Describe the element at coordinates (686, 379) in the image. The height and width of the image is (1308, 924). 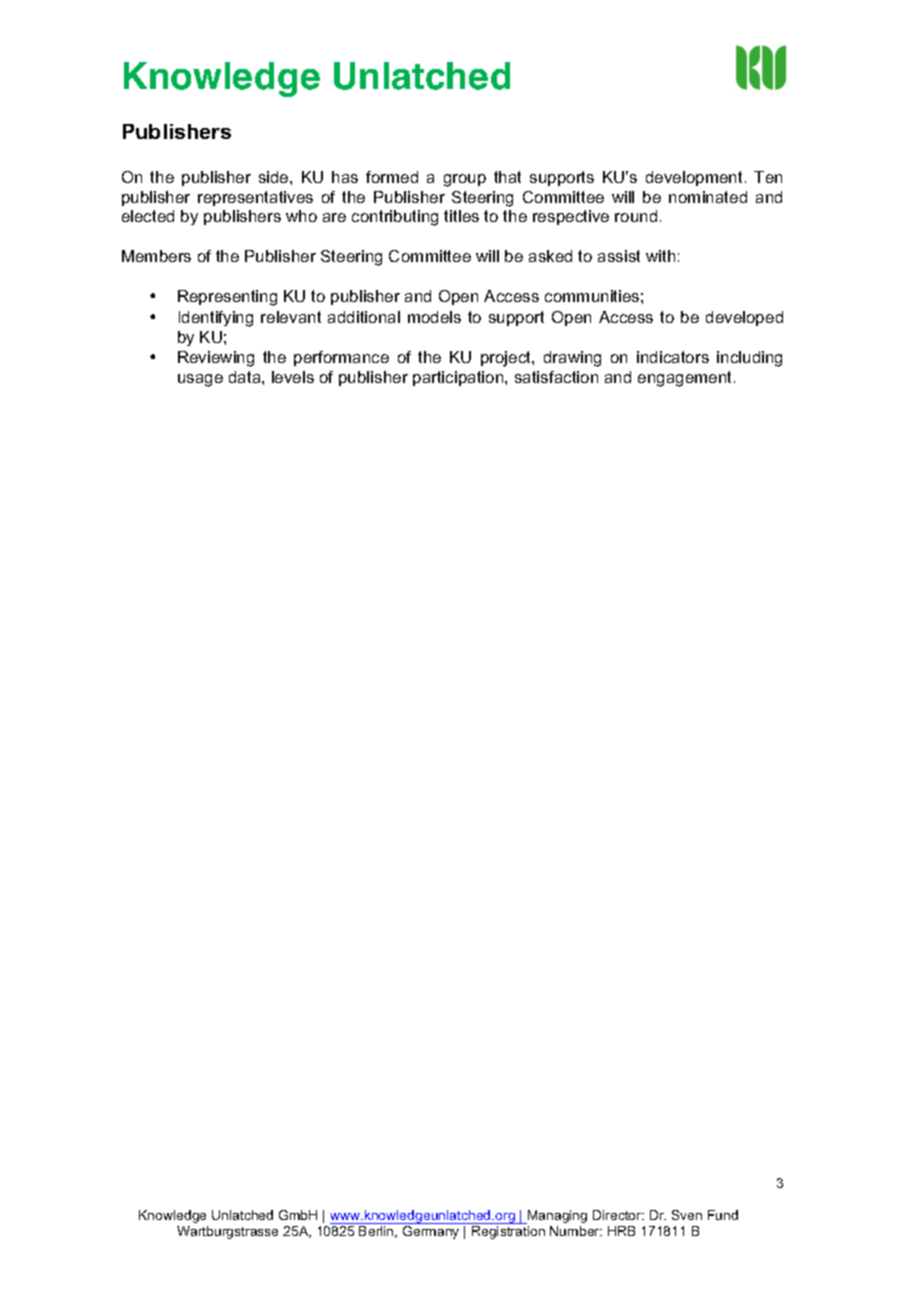
I see `engagement` at that location.
